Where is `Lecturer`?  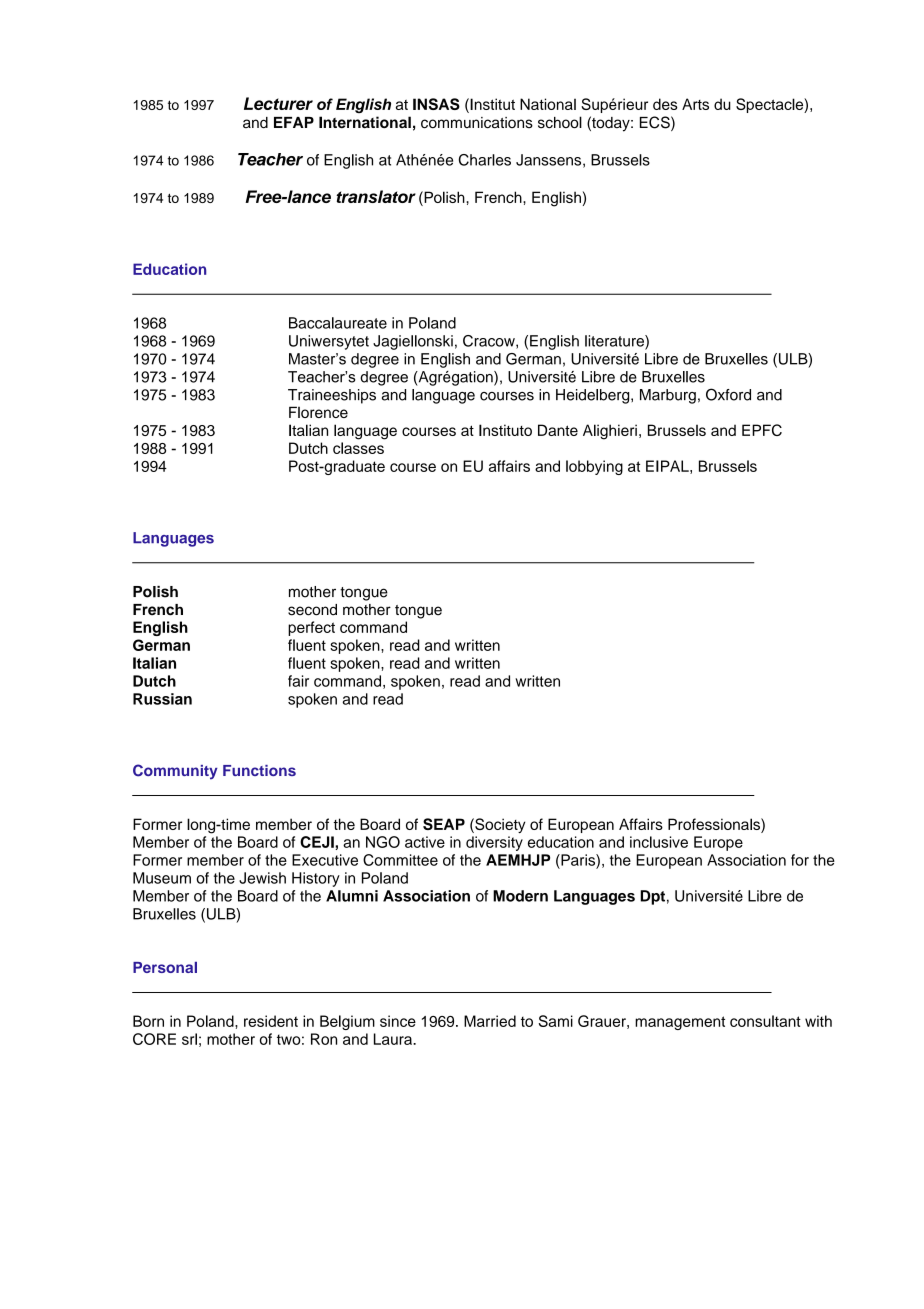
Lecturer is located at coordinates (278, 103).
